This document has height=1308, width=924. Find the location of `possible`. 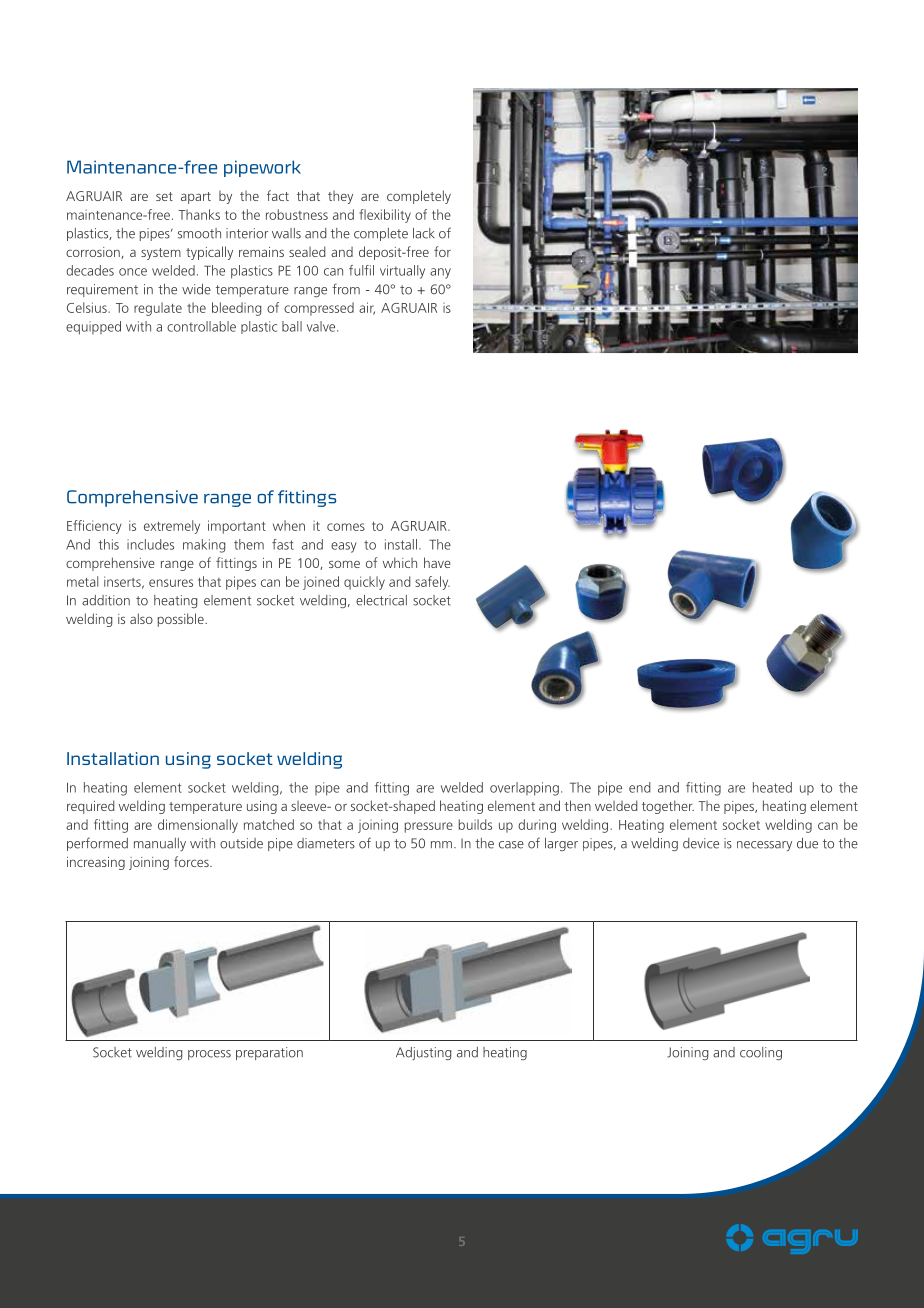

possible is located at coordinates (182, 620).
